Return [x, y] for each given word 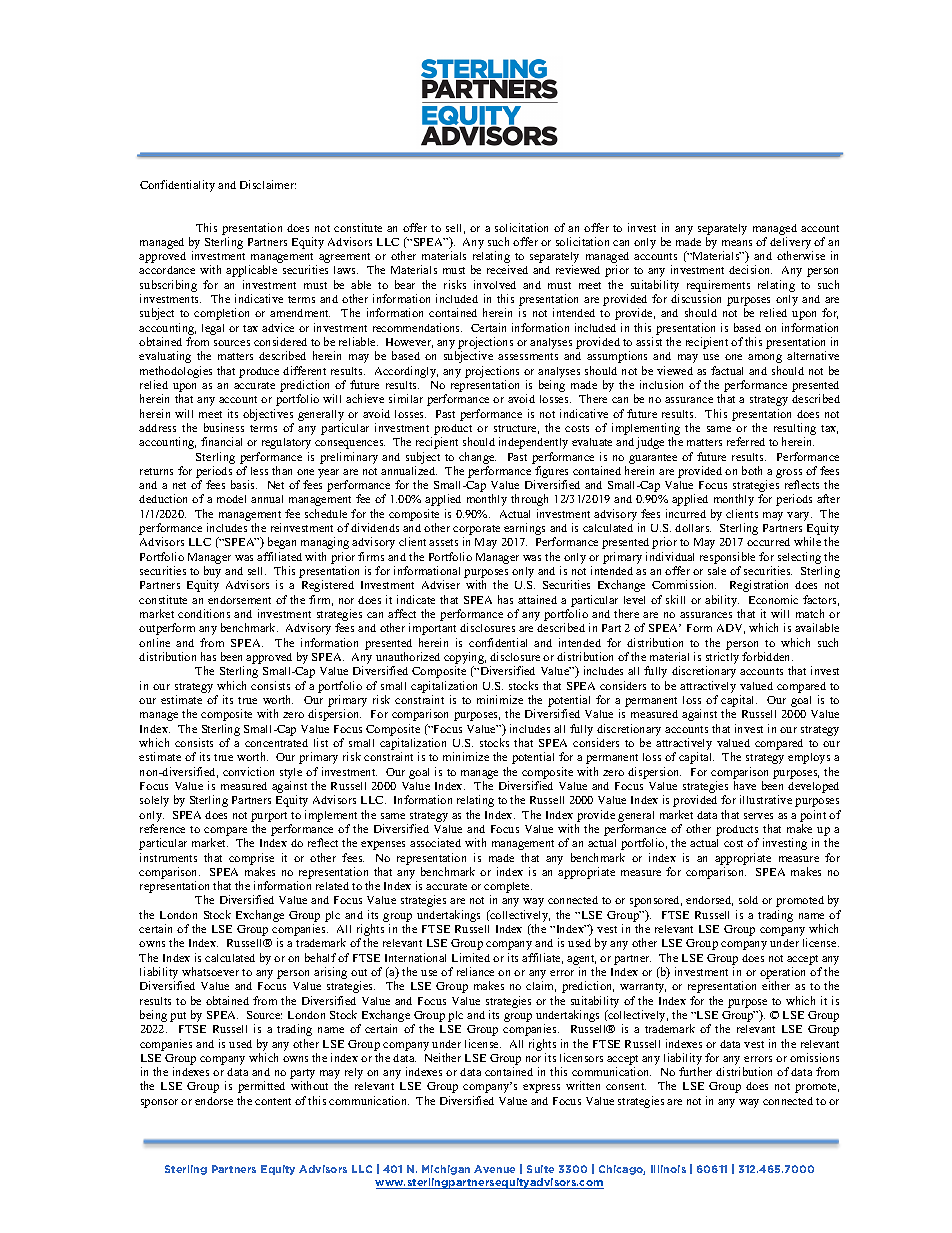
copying [465, 659]
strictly [722, 659]
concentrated [276, 743]
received [507, 269]
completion [221, 314]
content [273, 1101]
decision [750, 269]
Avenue [494, 1169]
